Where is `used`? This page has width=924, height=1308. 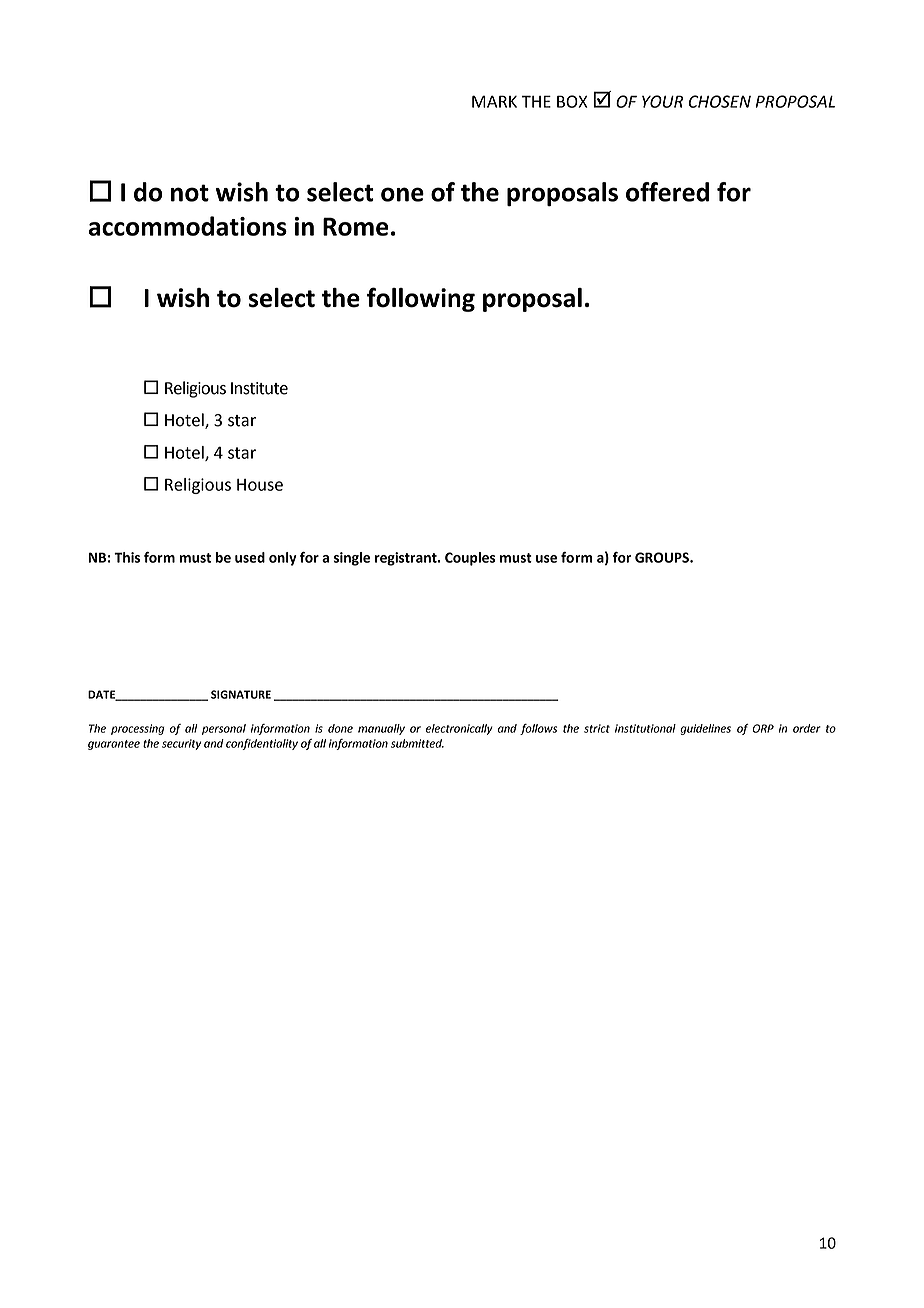
used is located at coordinates (250, 557).
